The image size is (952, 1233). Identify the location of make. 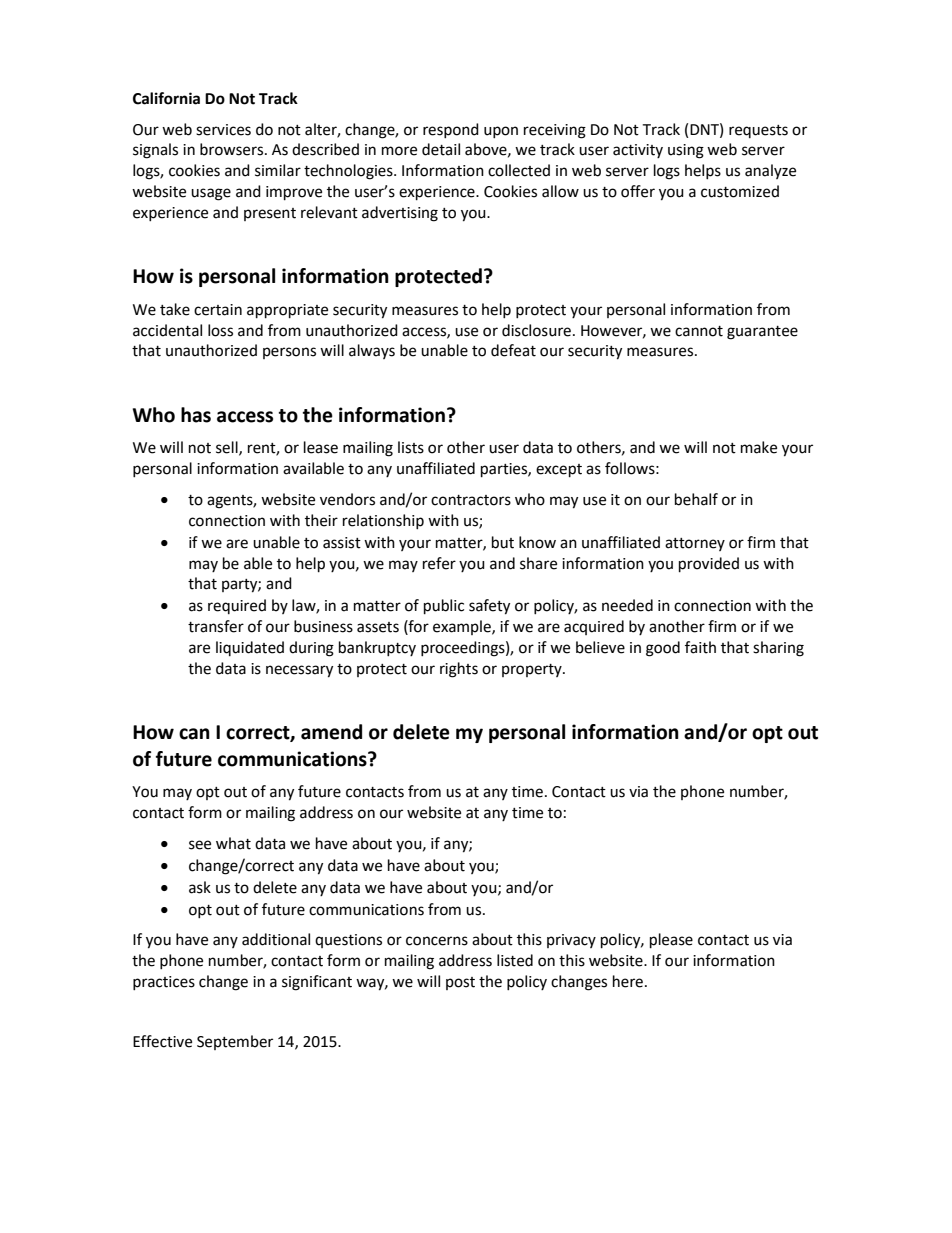
(759, 447).
